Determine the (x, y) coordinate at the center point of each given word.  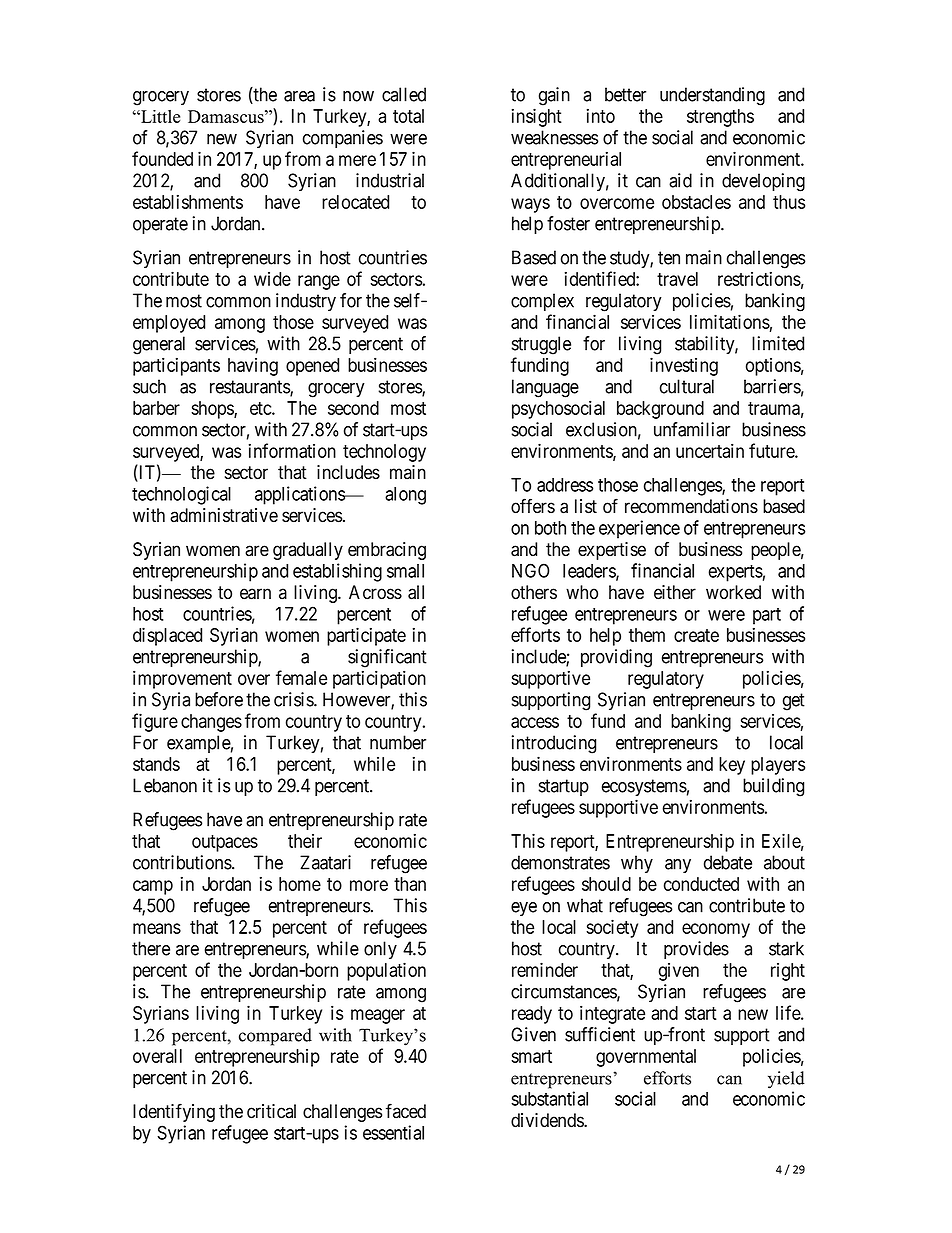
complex (542, 302)
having (253, 367)
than (410, 884)
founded (162, 158)
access (535, 722)
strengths (720, 118)
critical (271, 1111)
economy (716, 930)
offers (533, 506)
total (408, 116)
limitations (730, 321)
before (219, 699)
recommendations (691, 506)
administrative (224, 515)
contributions (183, 862)
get (794, 702)
